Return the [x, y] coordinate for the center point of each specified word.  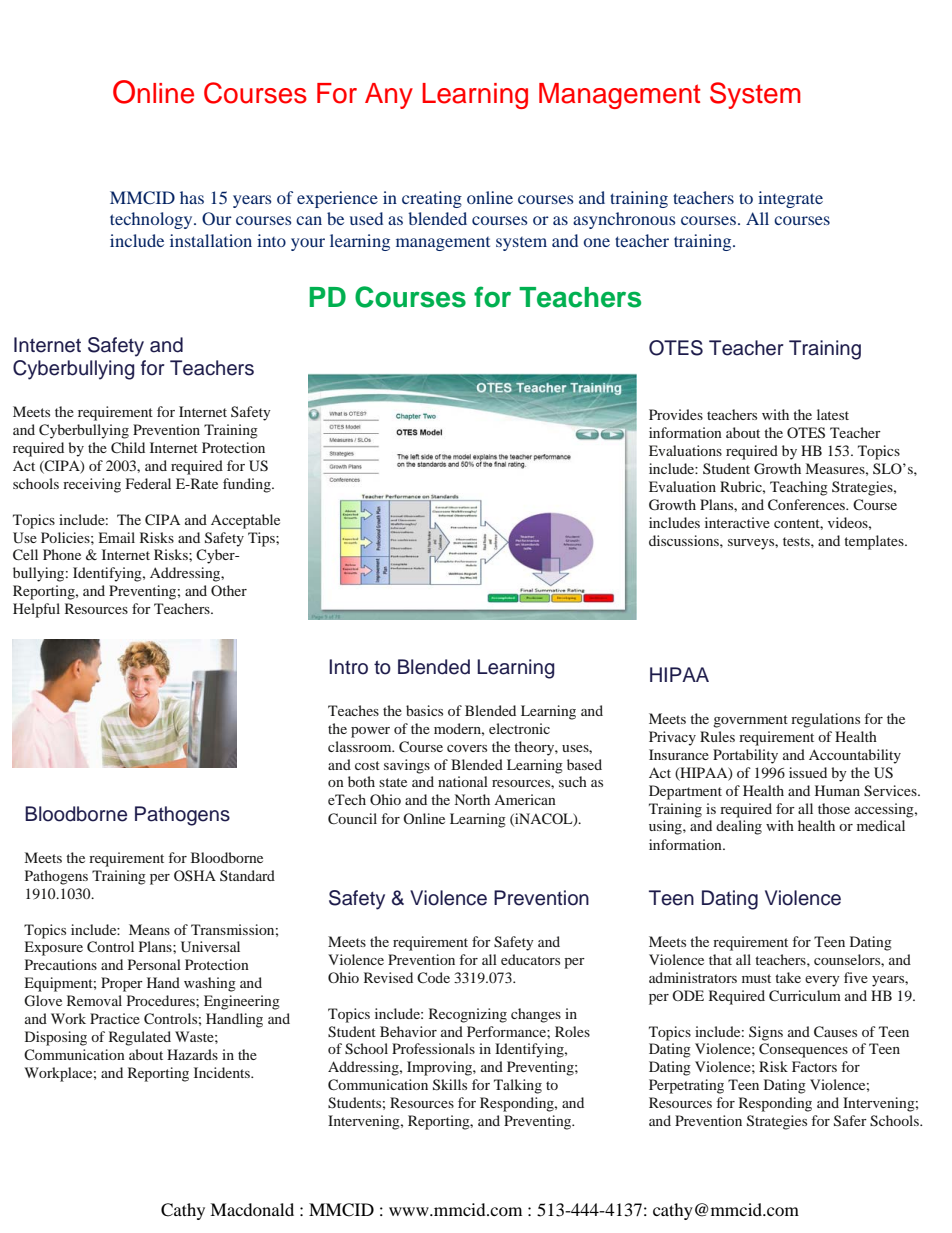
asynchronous [624, 220]
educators [530, 959]
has [192, 197]
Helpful [36, 610]
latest [833, 414]
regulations [825, 720]
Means [149, 929]
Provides [676, 414]
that [720, 959]
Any [389, 96]
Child [128, 447]
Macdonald [252, 1209]
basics [424, 710]
